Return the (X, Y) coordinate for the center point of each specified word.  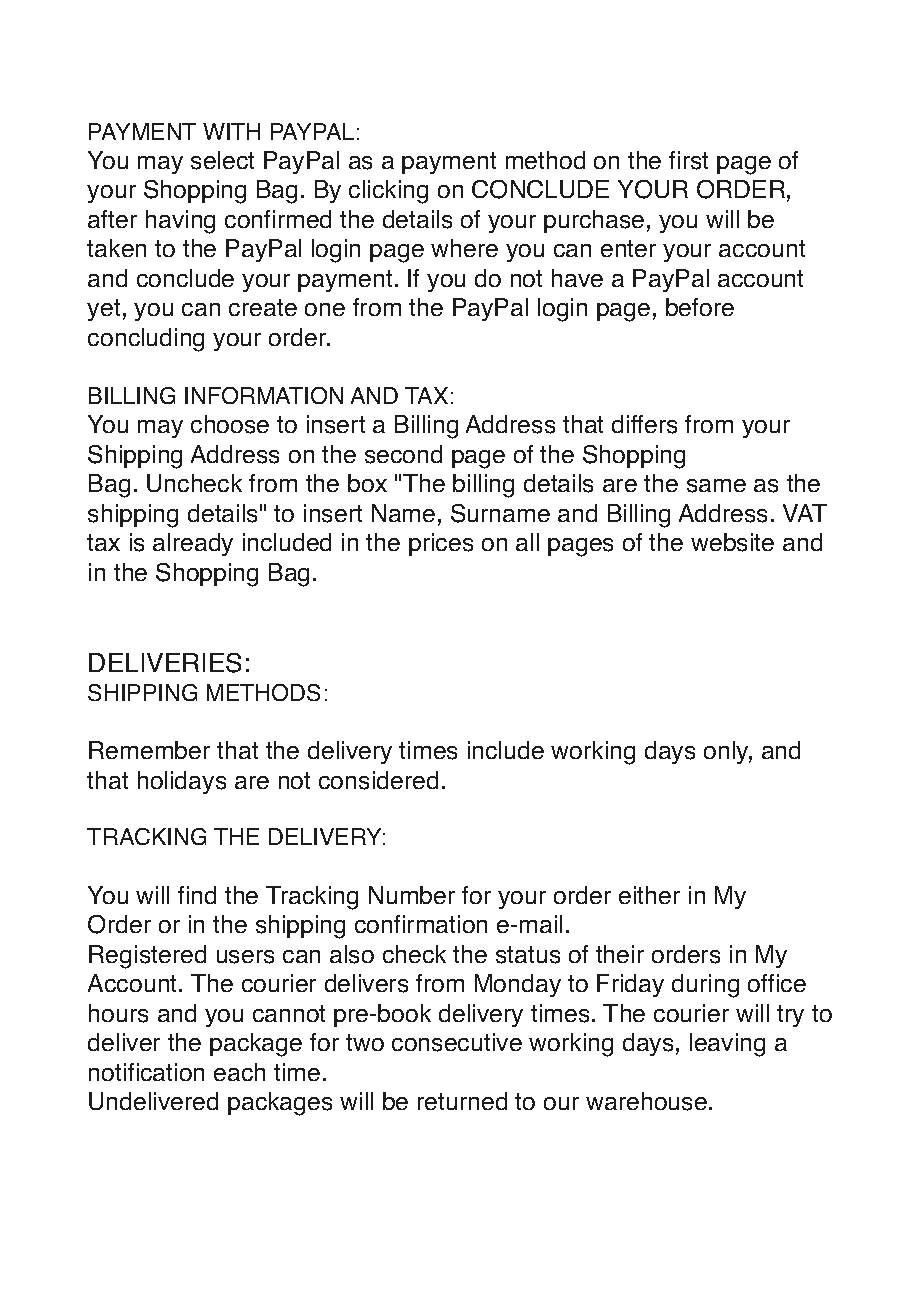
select (222, 160)
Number (412, 895)
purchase (594, 221)
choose (230, 424)
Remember (149, 750)
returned (462, 1101)
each (239, 1072)
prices (441, 544)
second (403, 454)
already (193, 544)
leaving (727, 1045)
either (649, 895)
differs (644, 424)
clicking (388, 192)
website (732, 542)
